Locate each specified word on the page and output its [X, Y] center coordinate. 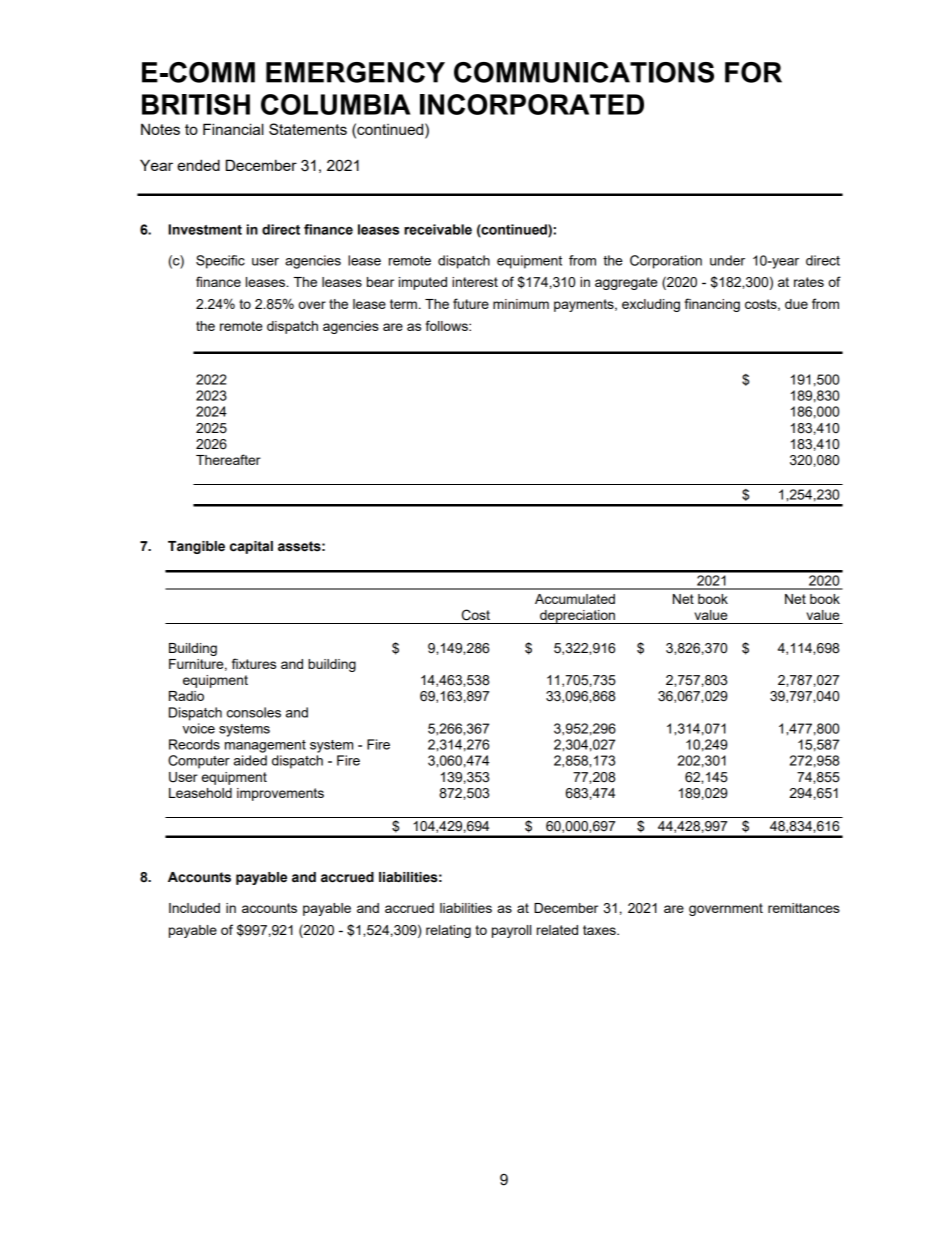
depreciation [577, 617]
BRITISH [196, 104]
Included [194, 908]
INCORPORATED [532, 104]
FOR [753, 72]
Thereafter [228, 459]
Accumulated [575, 599]
